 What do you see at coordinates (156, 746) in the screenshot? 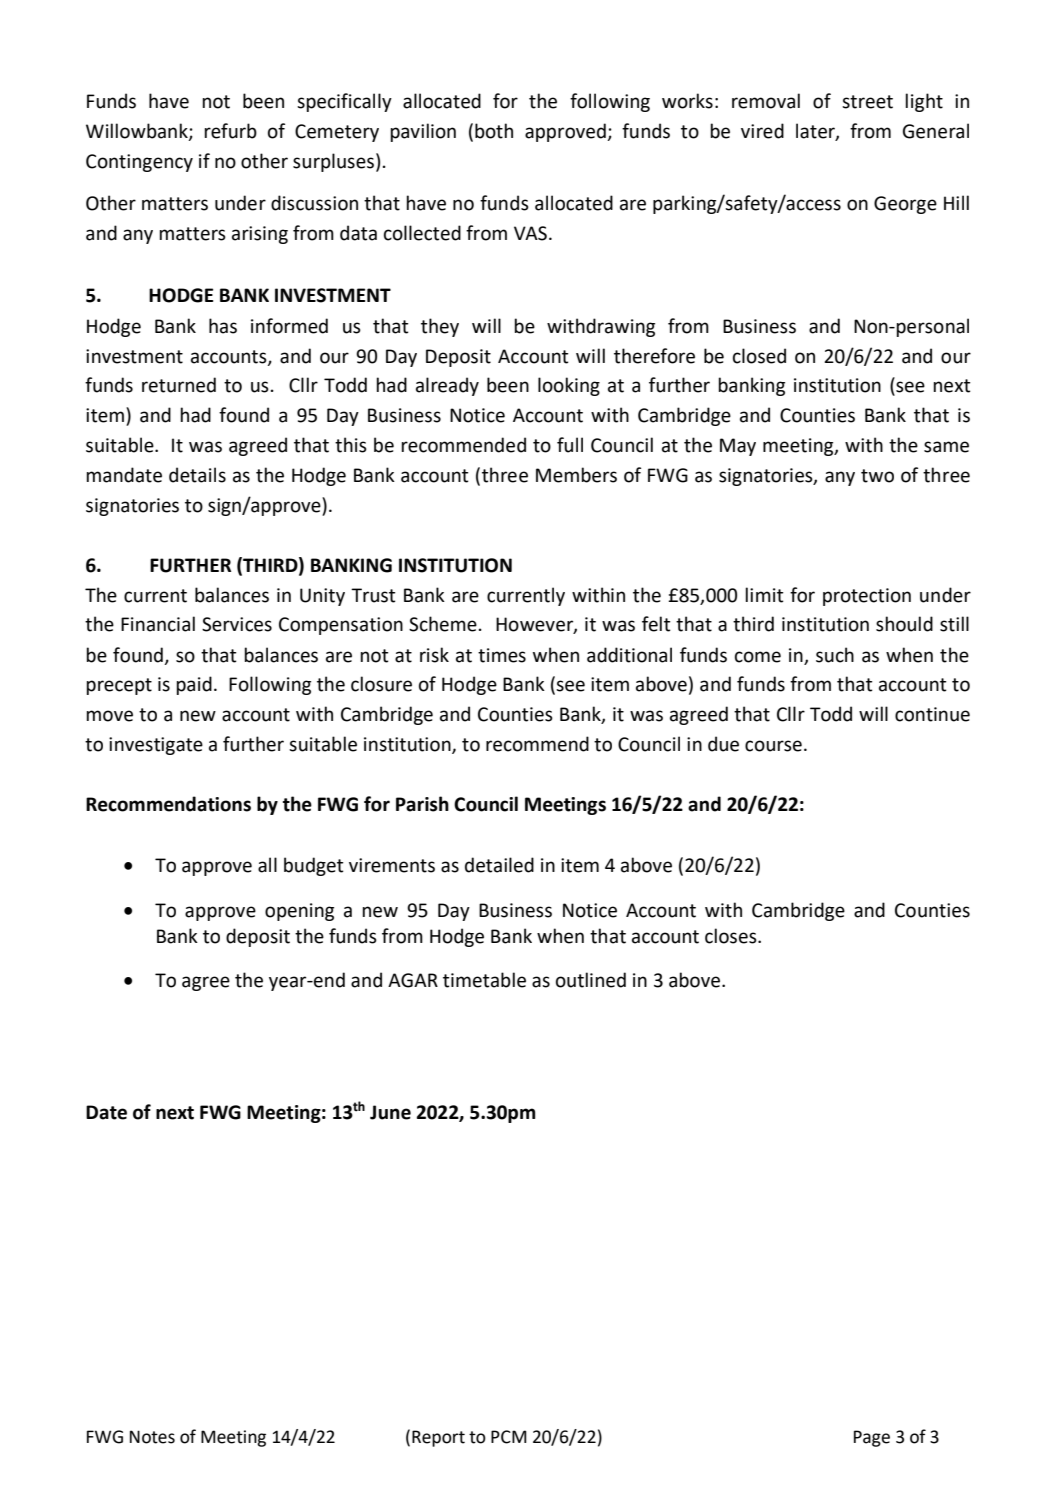
I see `investigate` at bounding box center [156, 746].
